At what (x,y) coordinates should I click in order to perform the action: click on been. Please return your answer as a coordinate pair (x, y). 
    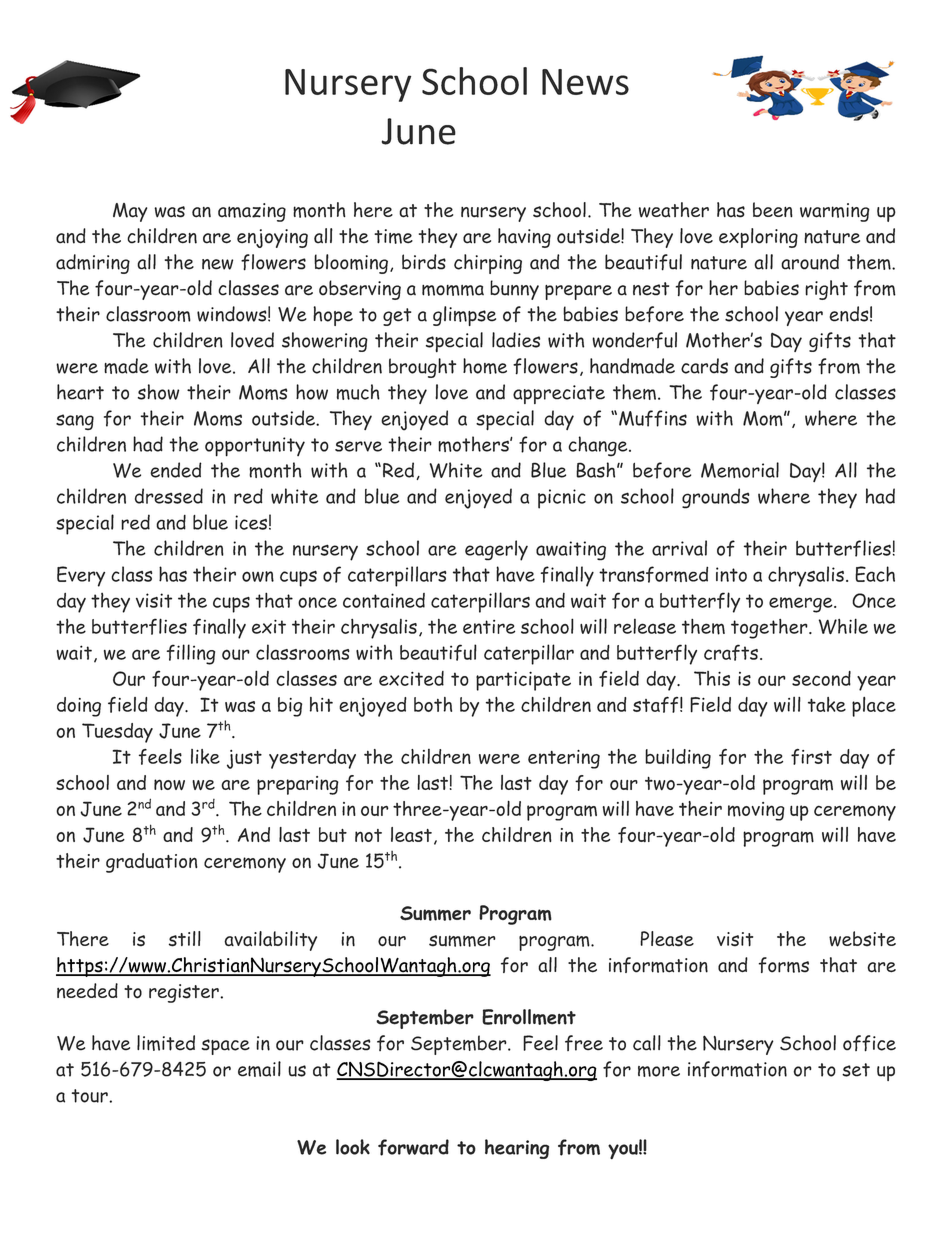
    Looking at the image, I should click on (773, 210).
